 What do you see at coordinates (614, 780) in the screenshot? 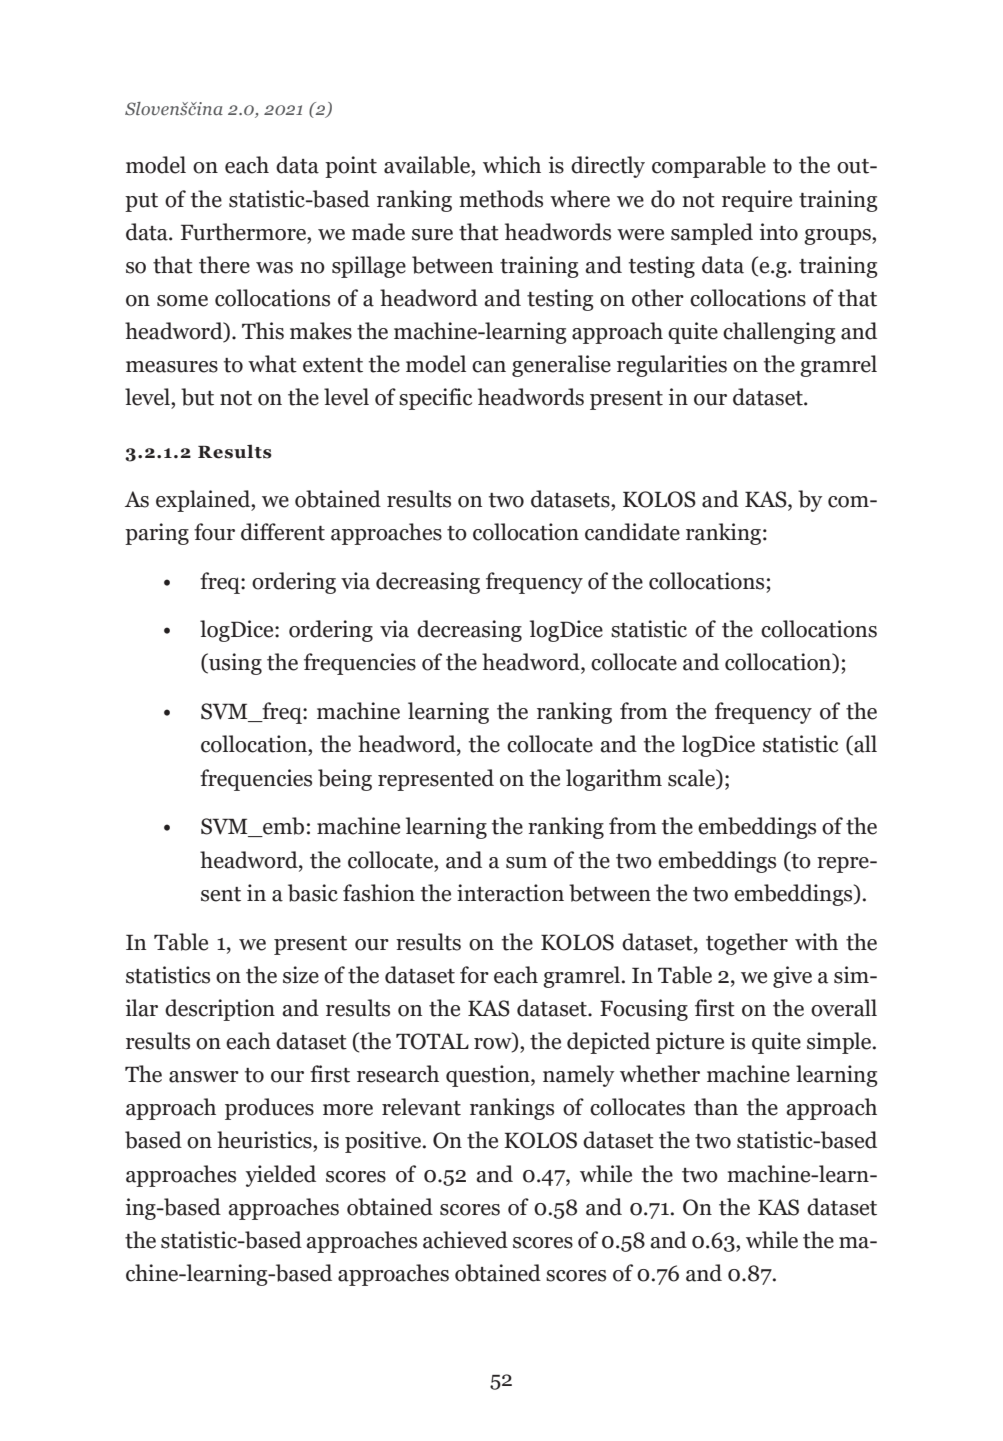
I see `logarithm` at bounding box center [614, 780].
